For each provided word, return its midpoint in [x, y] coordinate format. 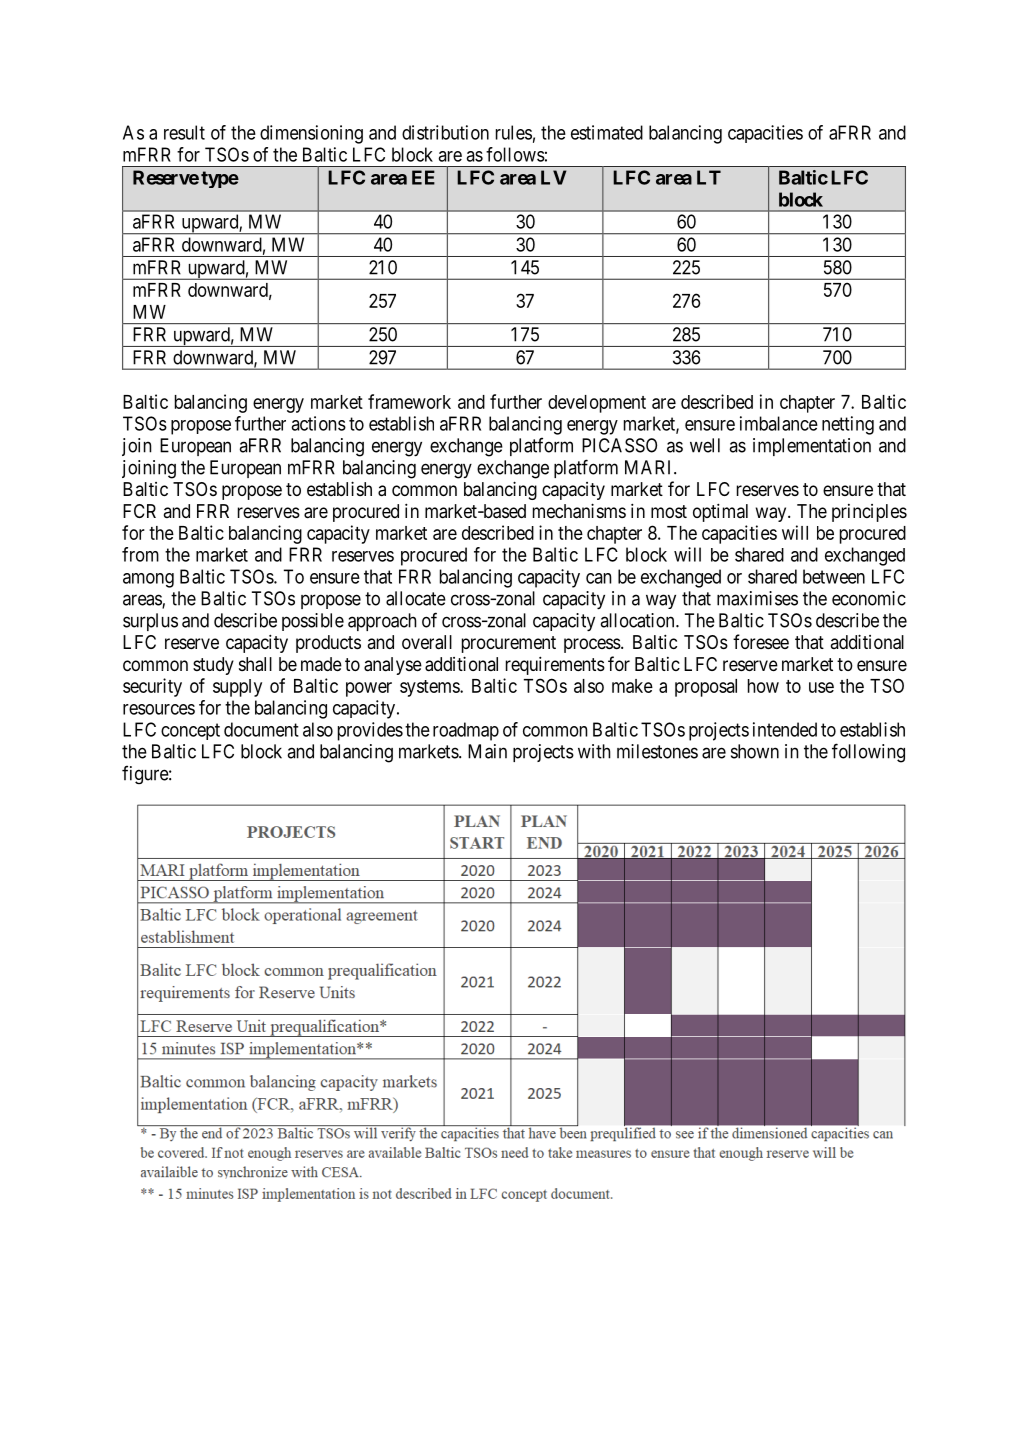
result [184, 132]
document [261, 729]
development [597, 404]
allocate [416, 598]
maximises [757, 598]
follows [515, 154]
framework [409, 401]
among [148, 580]
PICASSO [619, 445]
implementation [812, 447]
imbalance [779, 423]
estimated [607, 132]
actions [318, 423]
